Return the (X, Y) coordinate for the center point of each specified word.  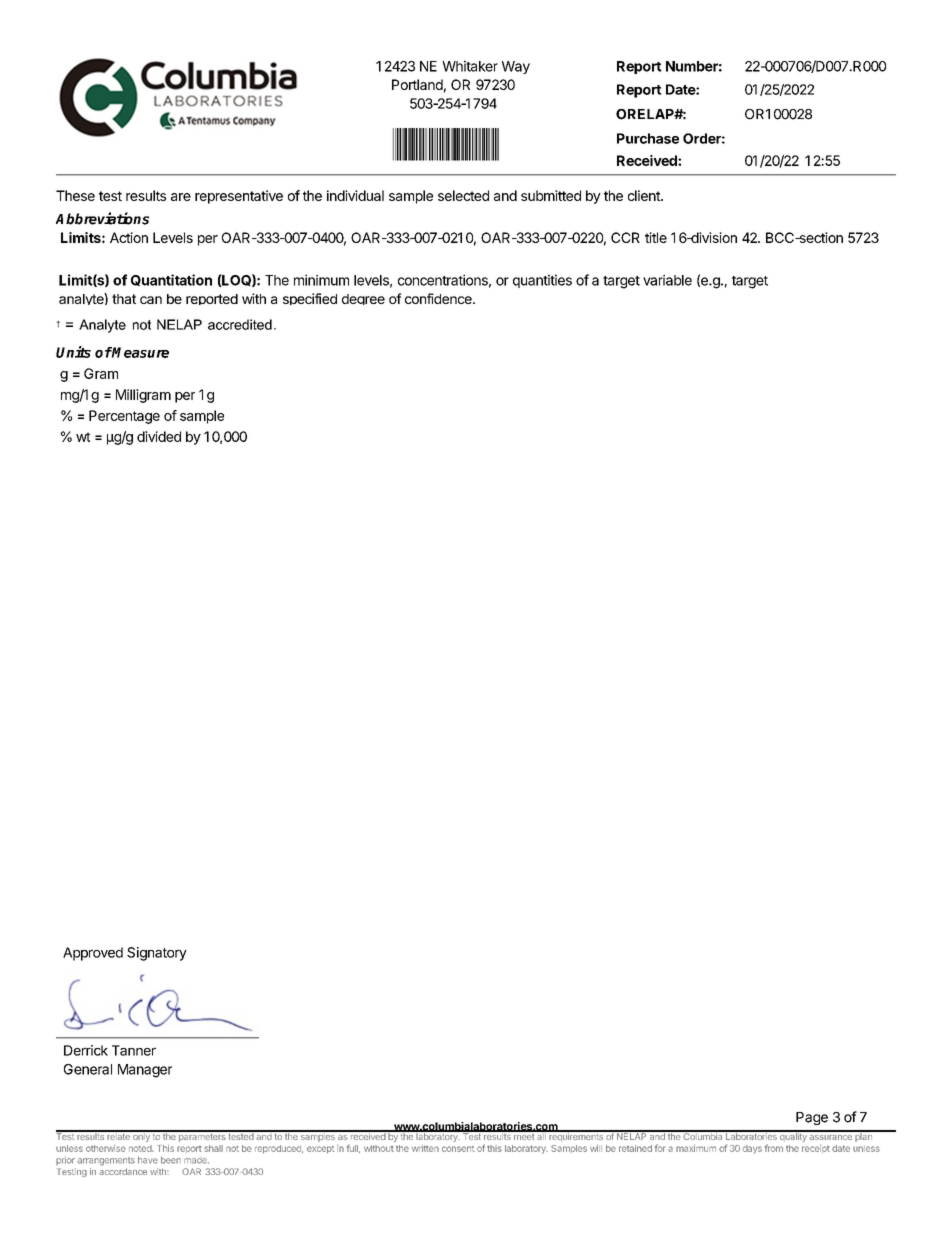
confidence (439, 298)
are (181, 197)
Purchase (648, 138)
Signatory (157, 954)
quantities (542, 281)
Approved (93, 954)
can (151, 300)
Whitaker (470, 66)
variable (667, 280)
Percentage (124, 417)
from (774, 1148)
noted (141, 1148)
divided (159, 436)
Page (812, 1118)
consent (458, 1149)
